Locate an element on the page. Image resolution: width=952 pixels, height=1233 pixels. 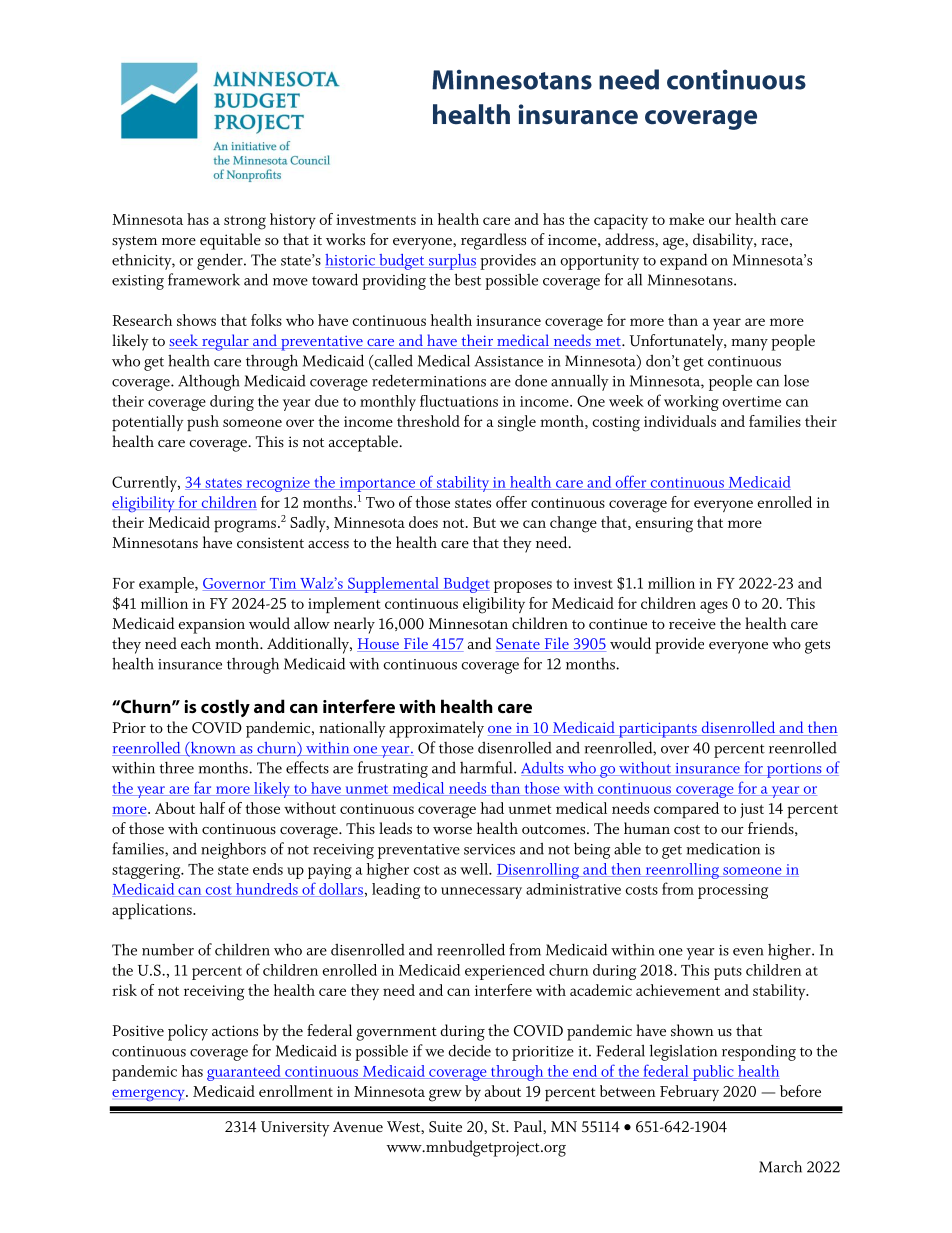
participants is located at coordinates (658, 730).
